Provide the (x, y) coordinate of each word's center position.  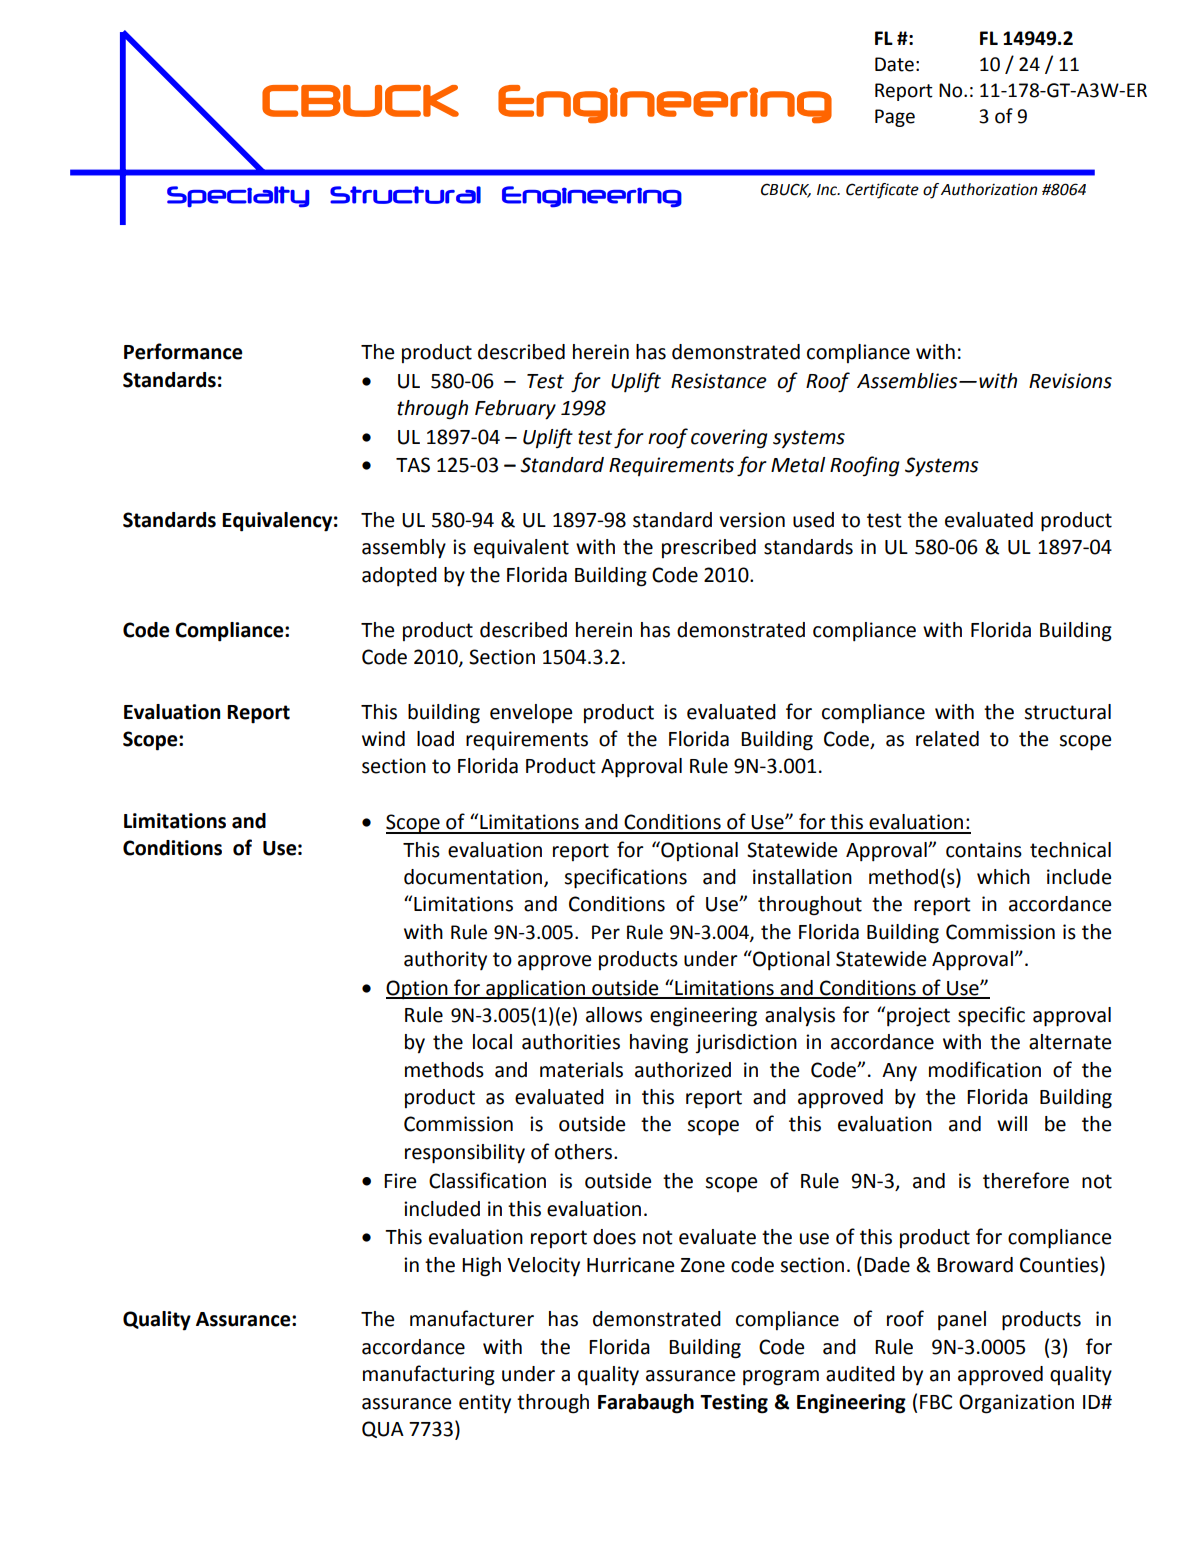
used (813, 520)
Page (895, 118)
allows (614, 1015)
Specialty (238, 197)
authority (445, 960)
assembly (404, 549)
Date (894, 64)
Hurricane (630, 1265)
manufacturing (429, 1375)
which (1003, 877)
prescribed (709, 548)
